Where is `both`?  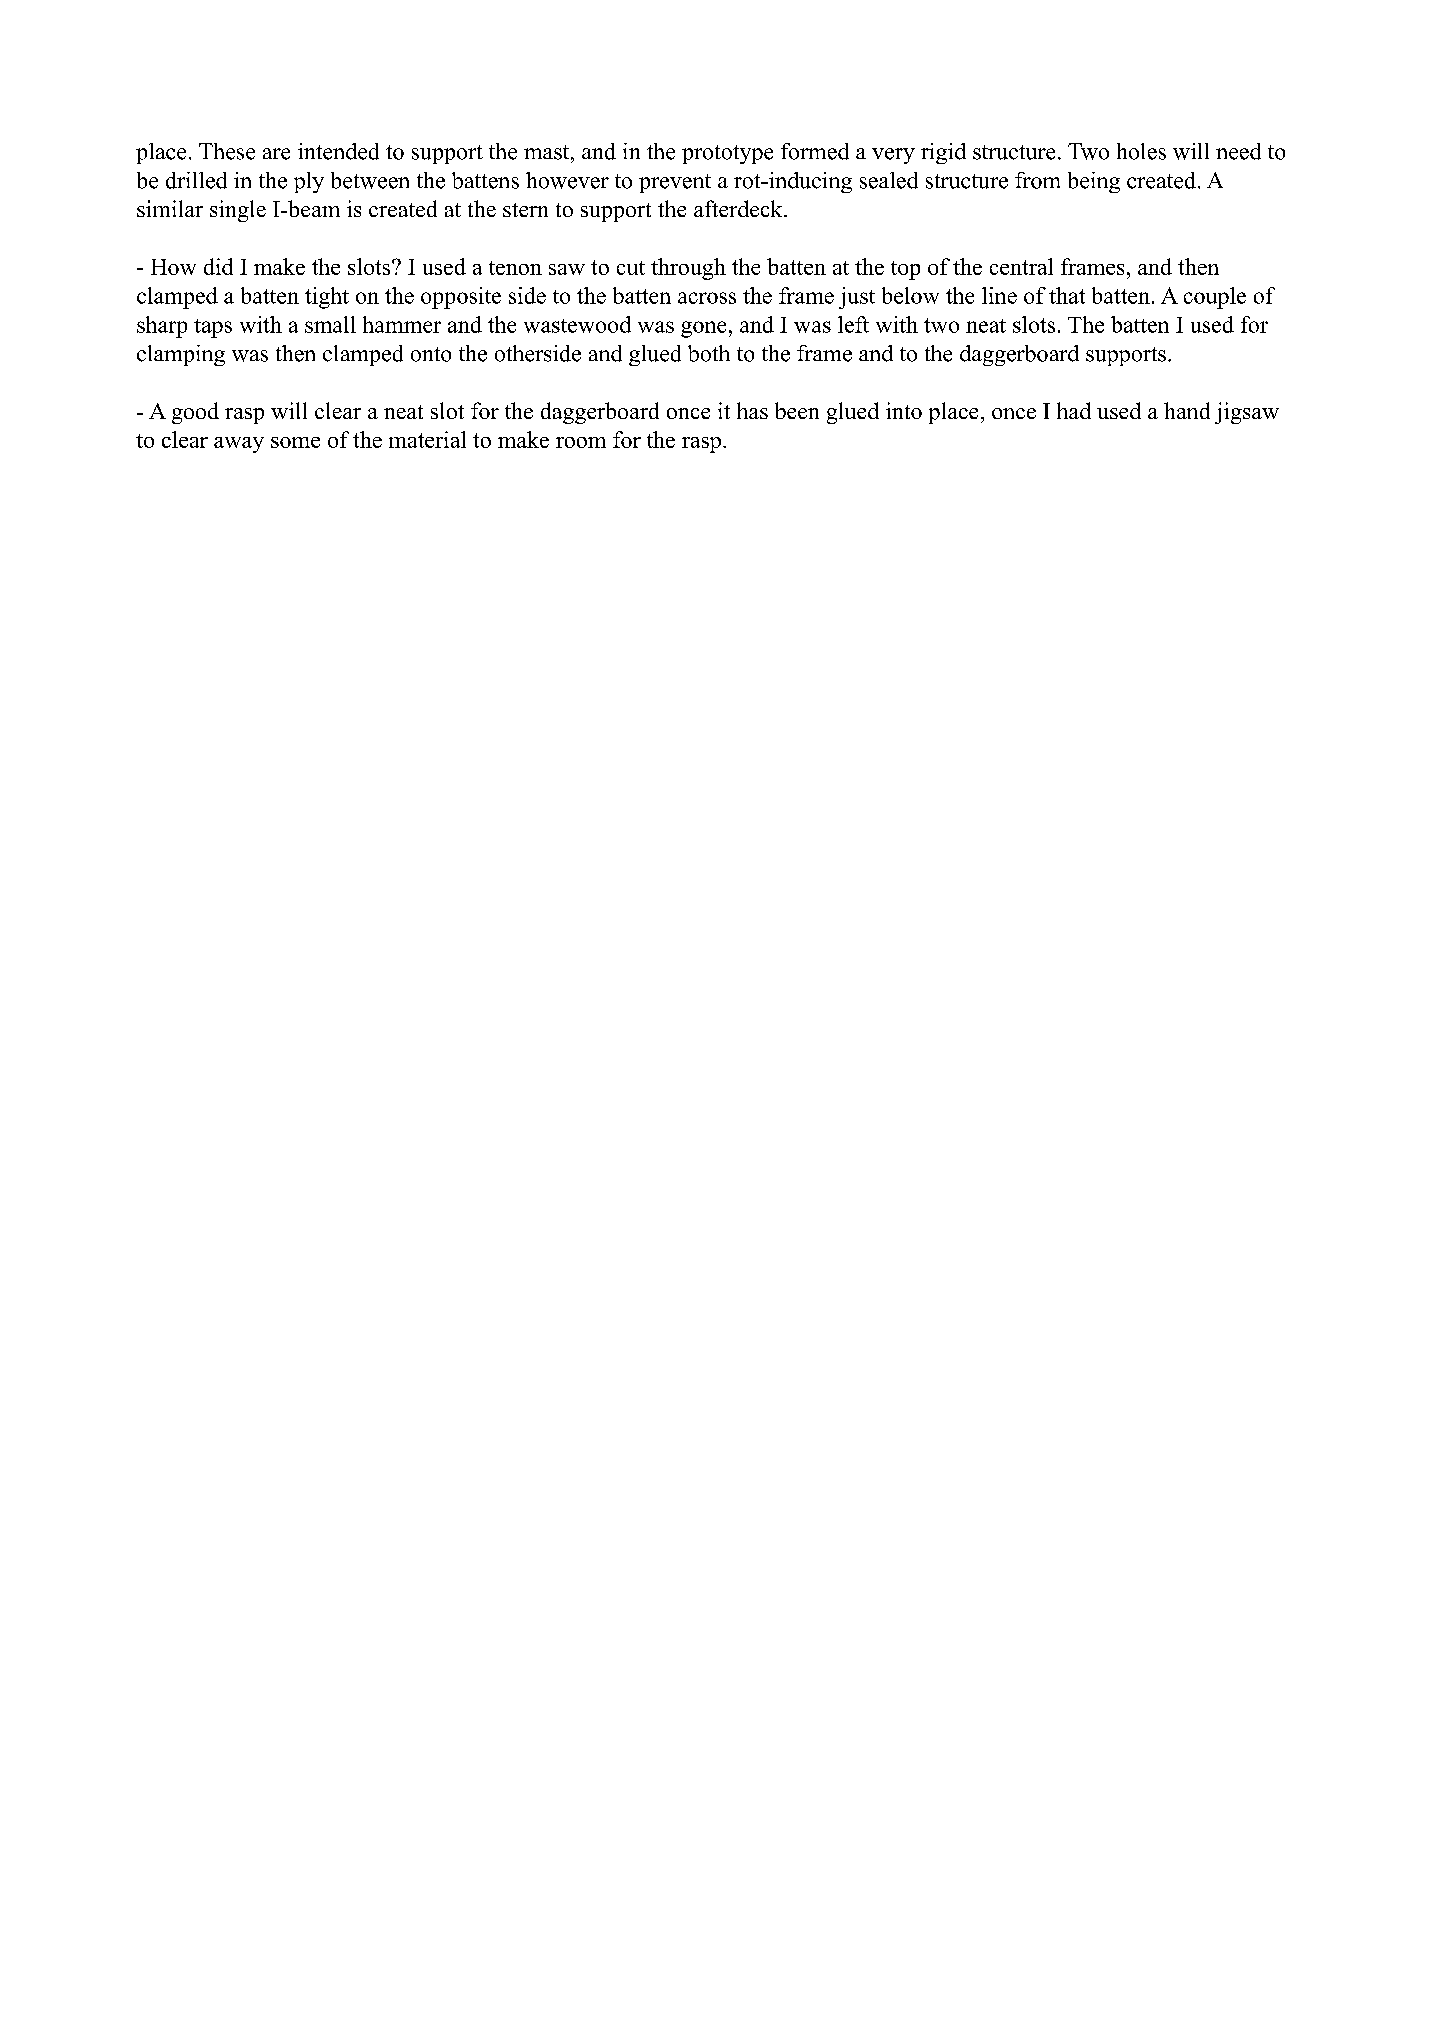 both is located at coordinates (709, 353).
